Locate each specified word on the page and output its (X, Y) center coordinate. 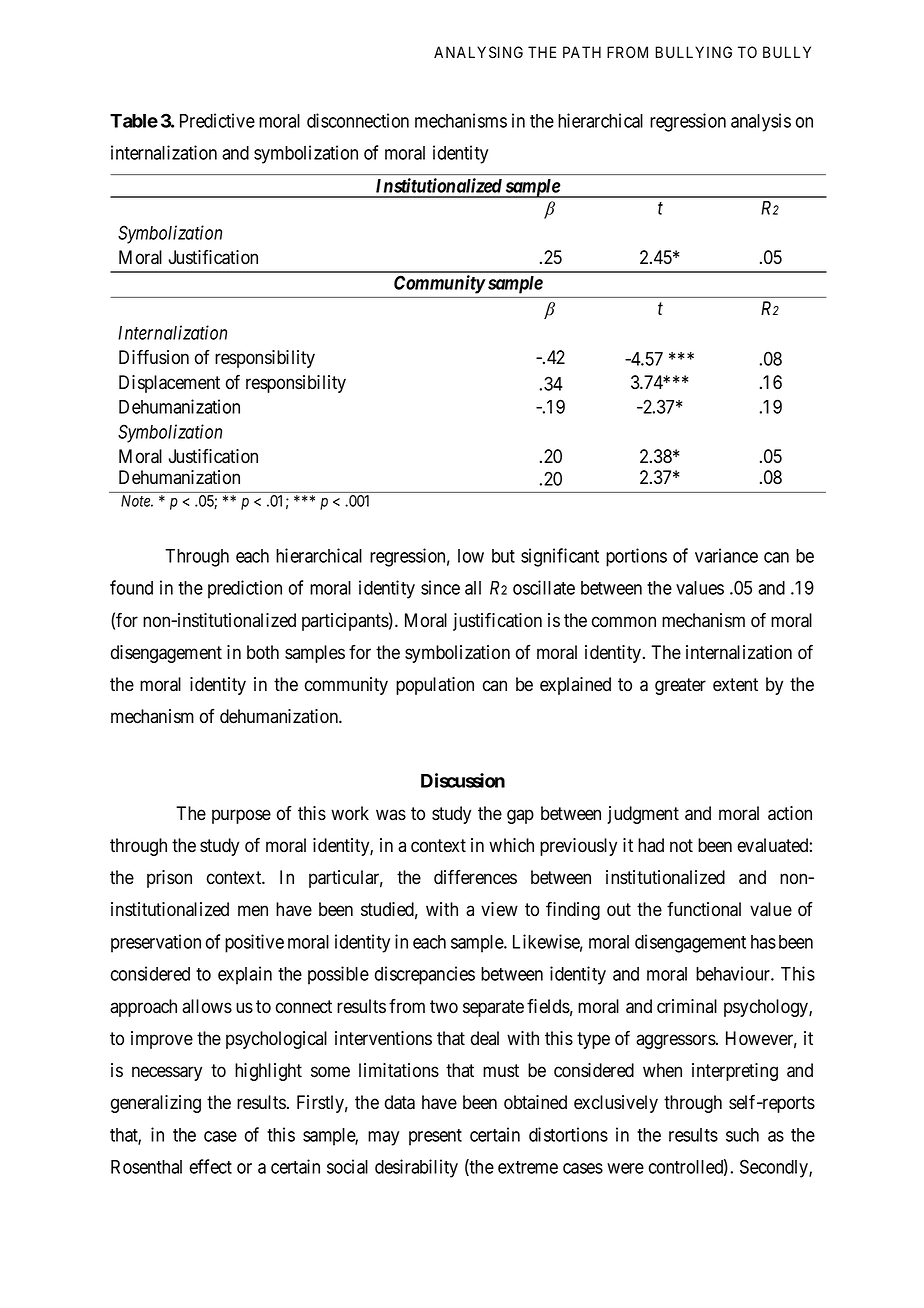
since (440, 587)
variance (726, 555)
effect (210, 1166)
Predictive (217, 120)
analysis (761, 122)
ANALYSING (478, 52)
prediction (245, 589)
